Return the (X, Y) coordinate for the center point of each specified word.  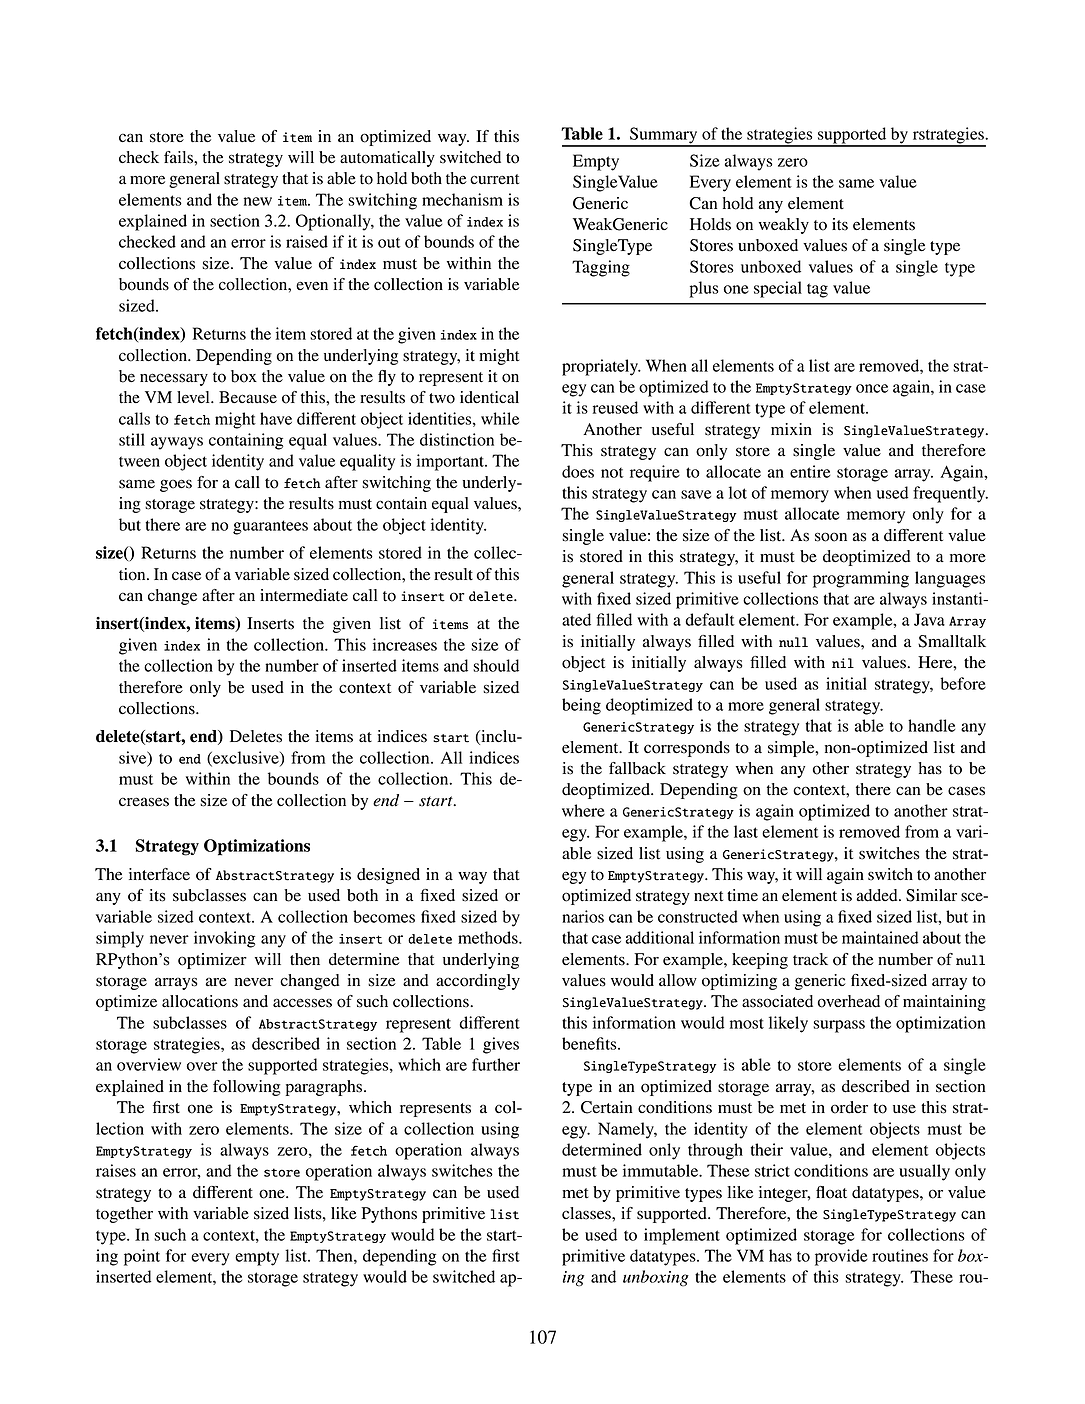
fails (179, 157)
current (494, 179)
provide (841, 1257)
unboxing (656, 1278)
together (124, 1215)
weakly (784, 226)
